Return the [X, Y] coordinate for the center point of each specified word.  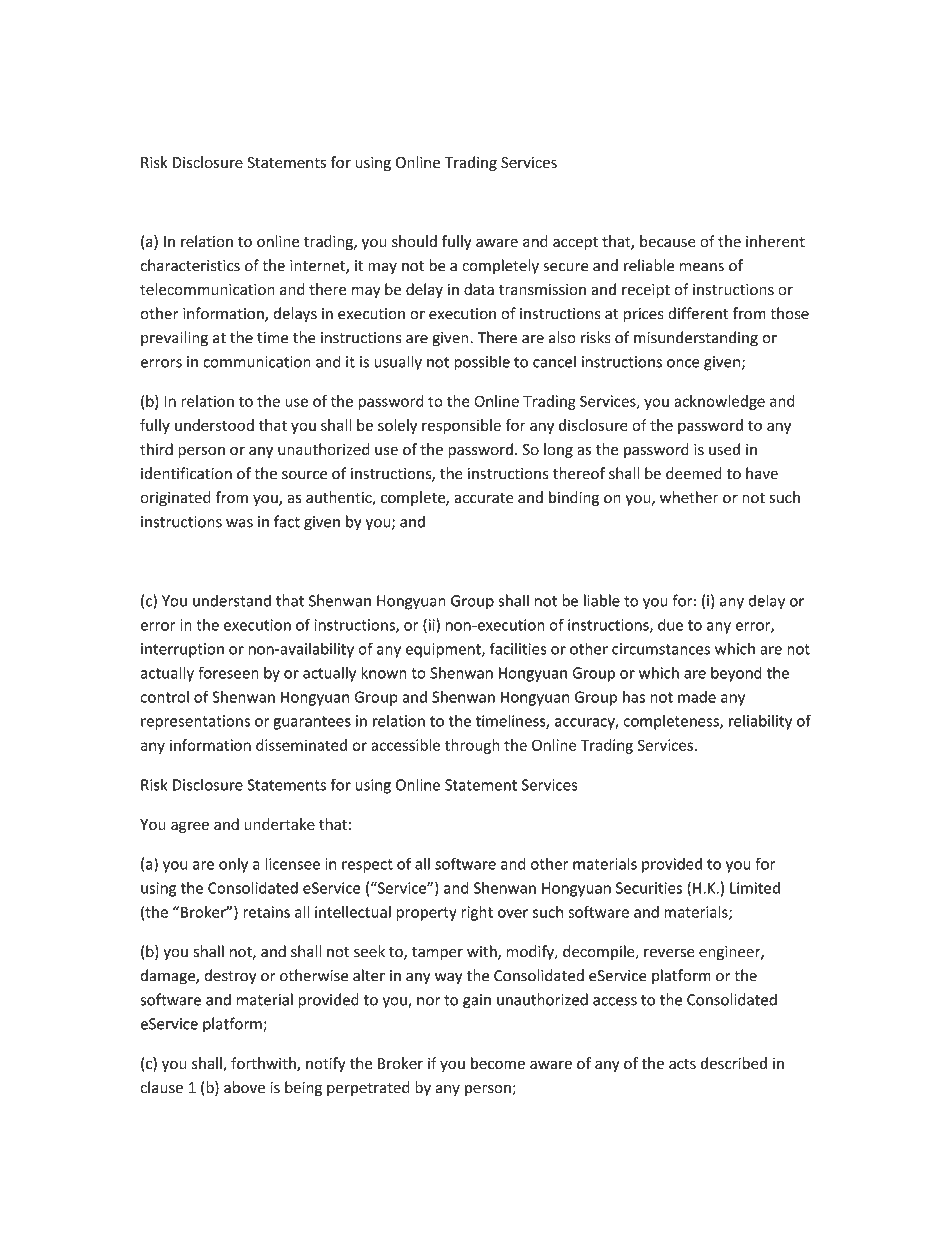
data [479, 289]
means [701, 267]
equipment [444, 650]
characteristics [190, 265]
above [244, 1087]
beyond [736, 674]
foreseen [228, 672]
